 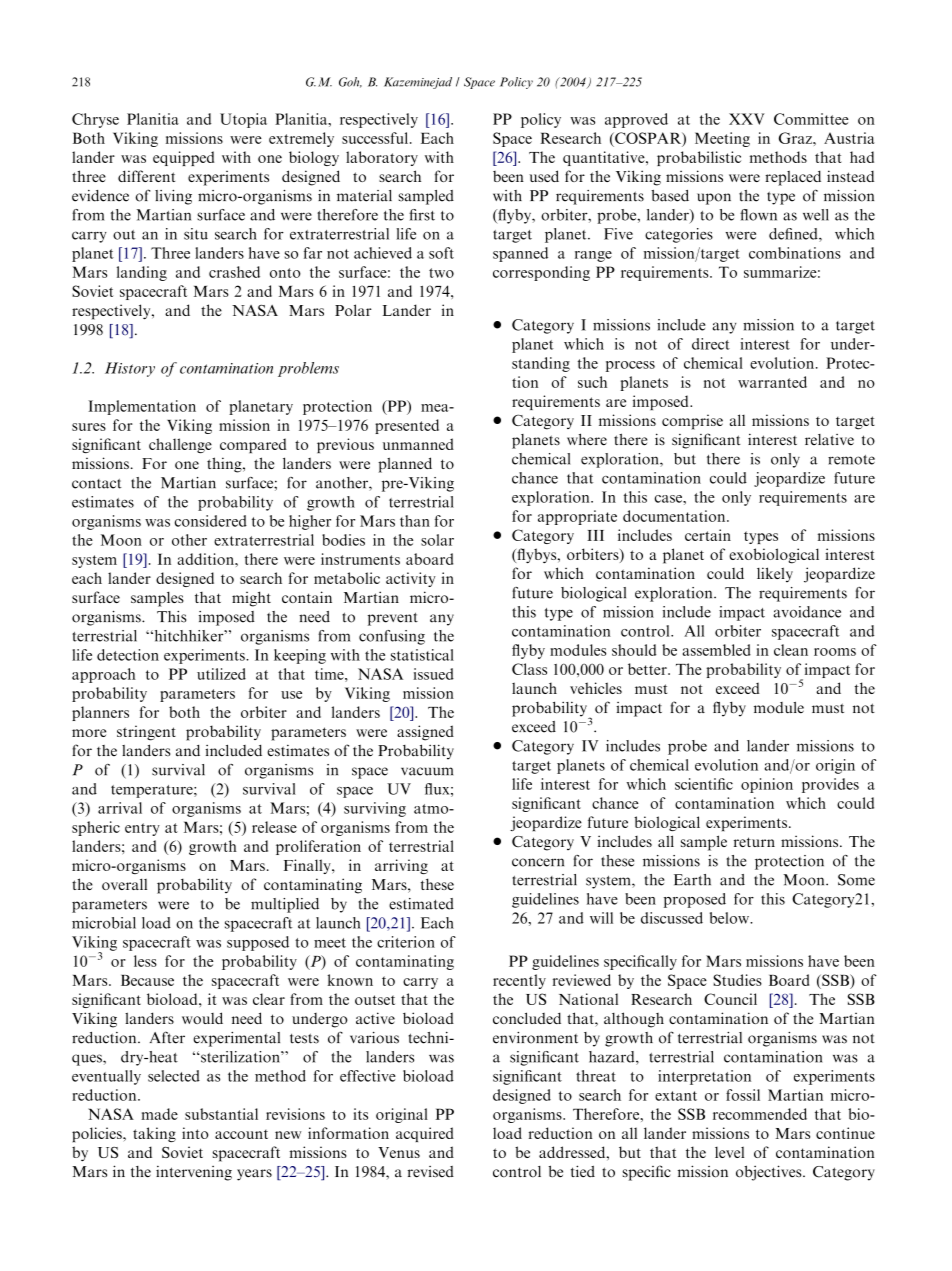 What do you see at coordinates (747, 119) in the page?
I see `XXV` at bounding box center [747, 119].
